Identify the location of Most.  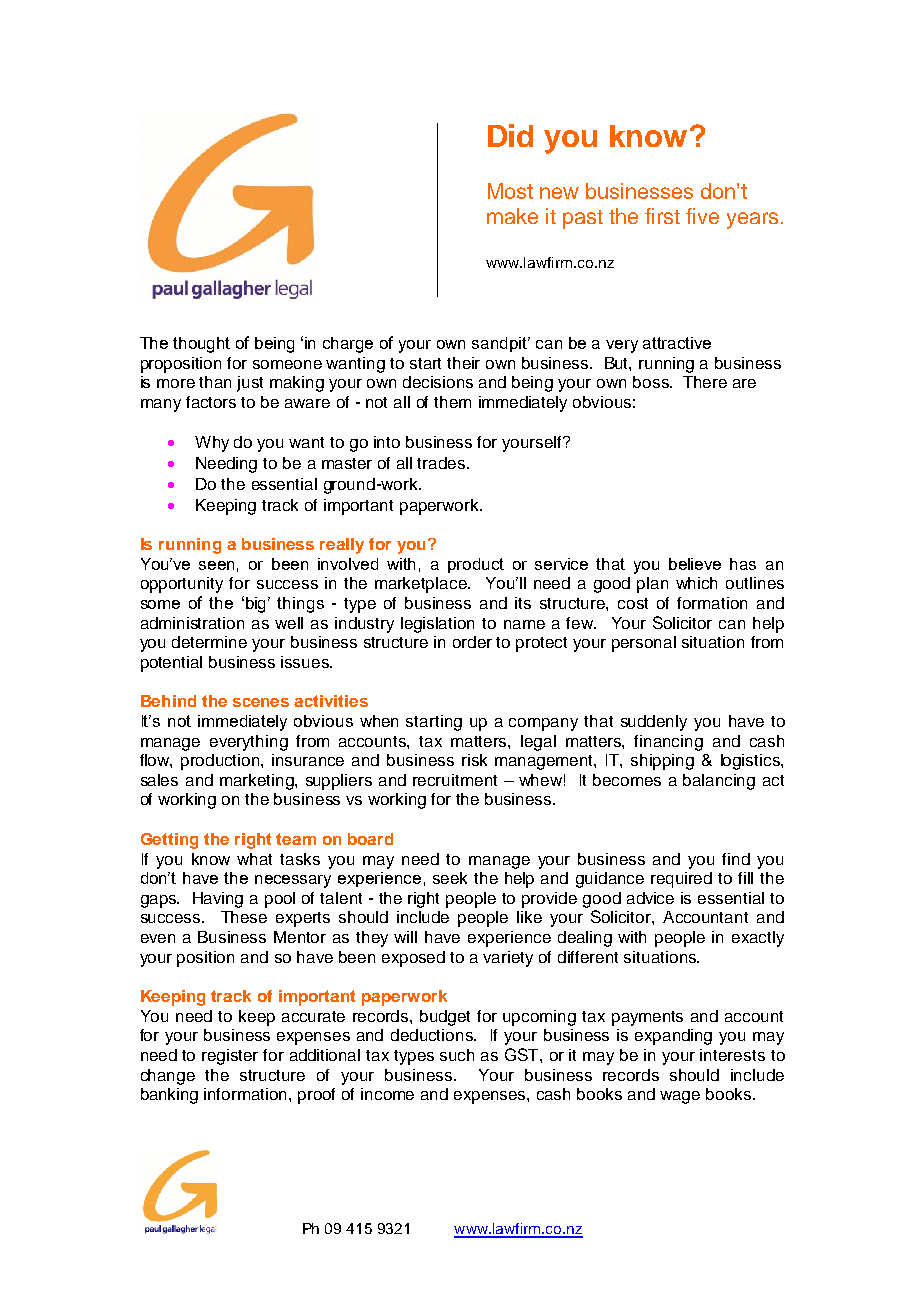
(510, 191).
